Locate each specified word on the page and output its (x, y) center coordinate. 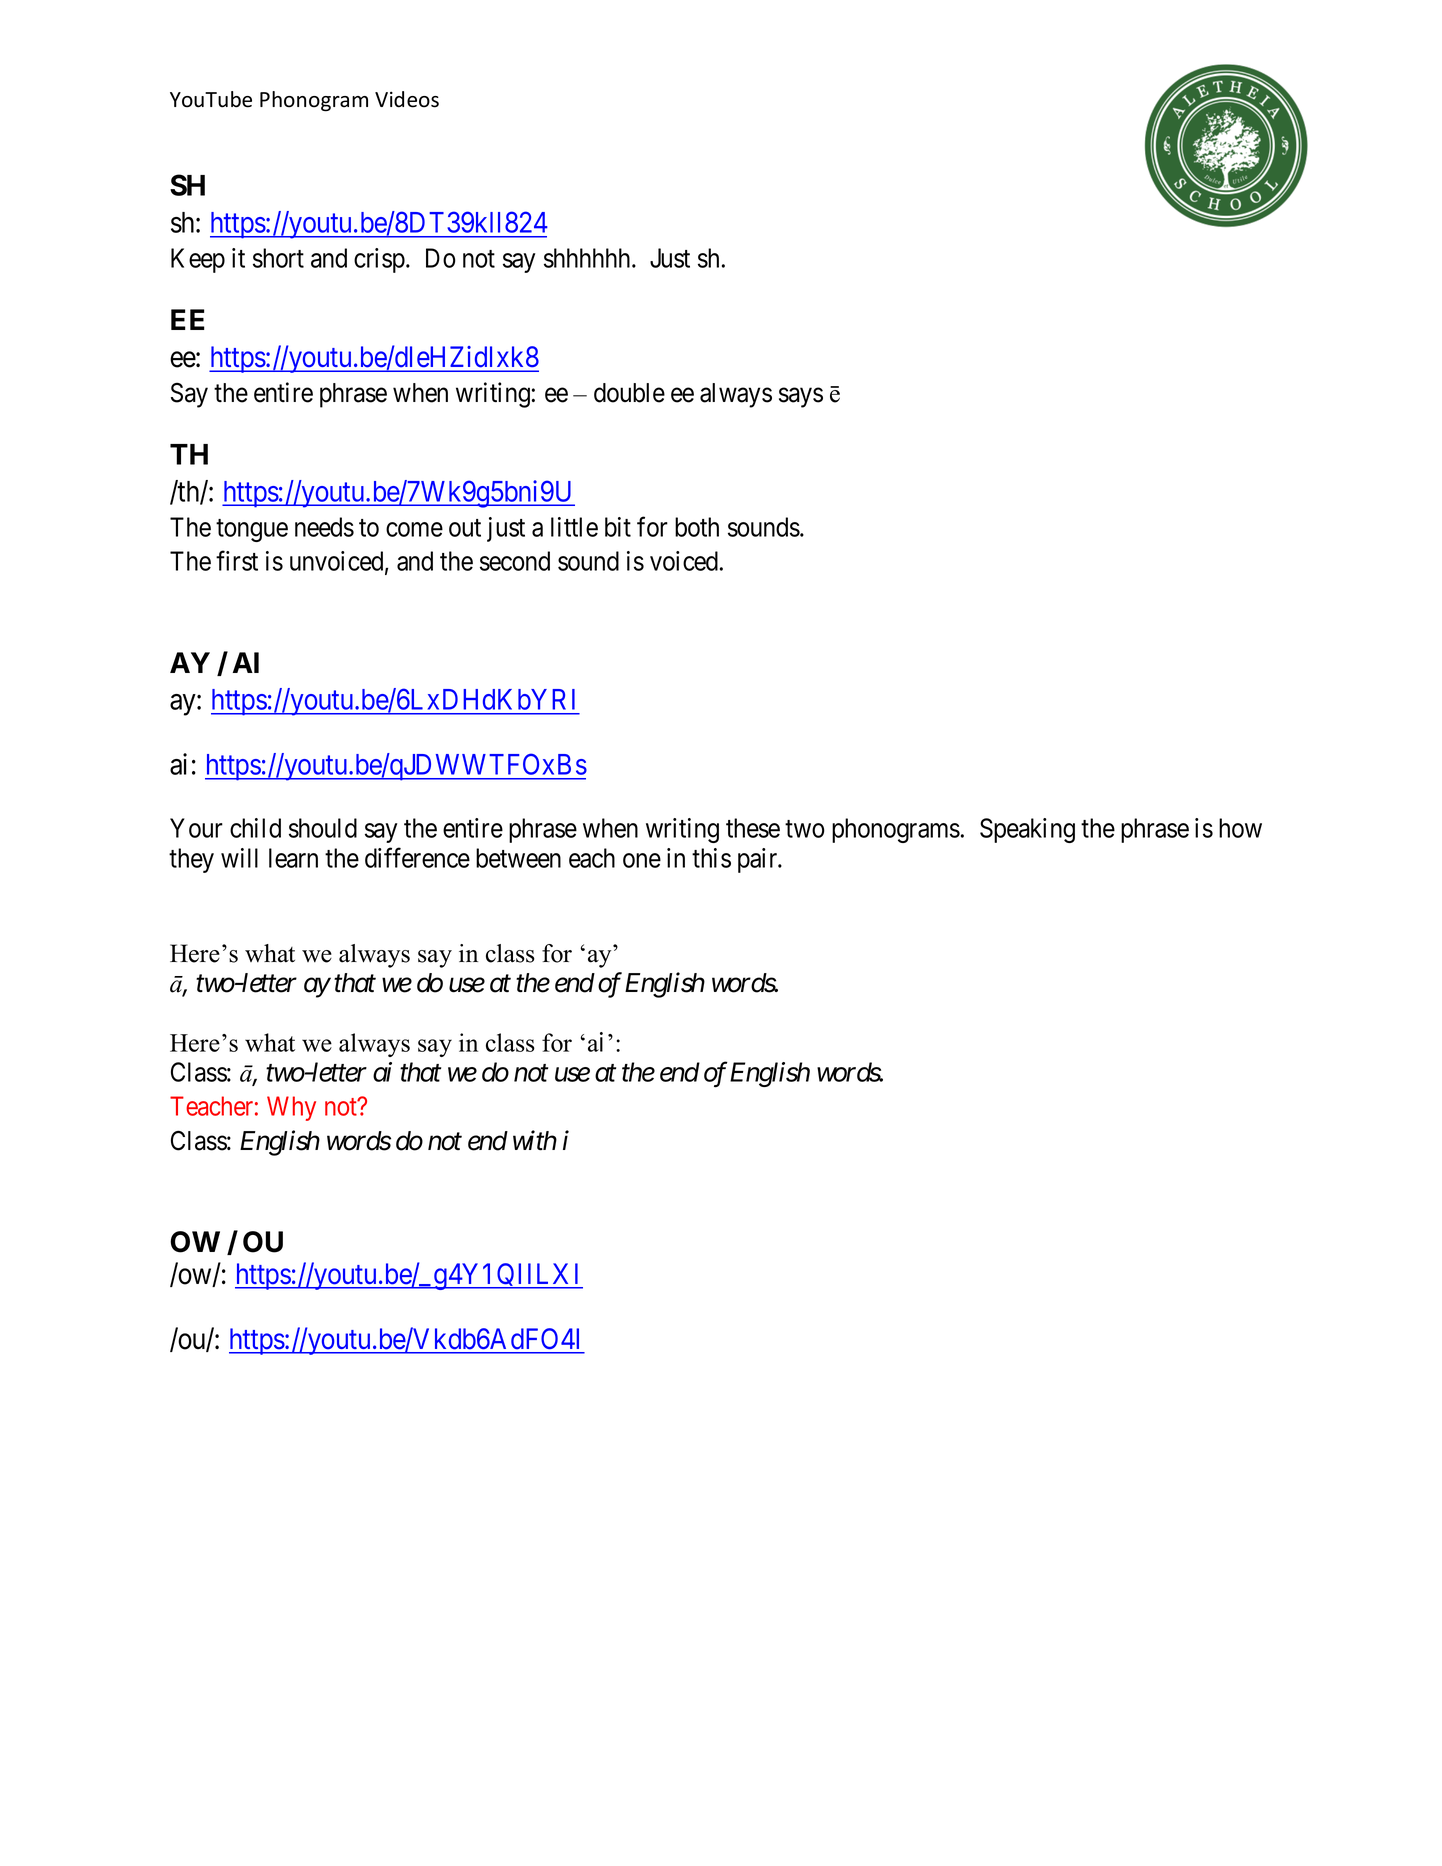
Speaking (1027, 830)
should (323, 828)
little (574, 527)
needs (324, 527)
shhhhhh (588, 258)
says (801, 398)
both (697, 527)
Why (291, 1108)
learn (293, 858)
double (629, 393)
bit (618, 527)
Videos (407, 99)
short (278, 258)
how (1240, 828)
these (753, 828)
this (711, 858)
